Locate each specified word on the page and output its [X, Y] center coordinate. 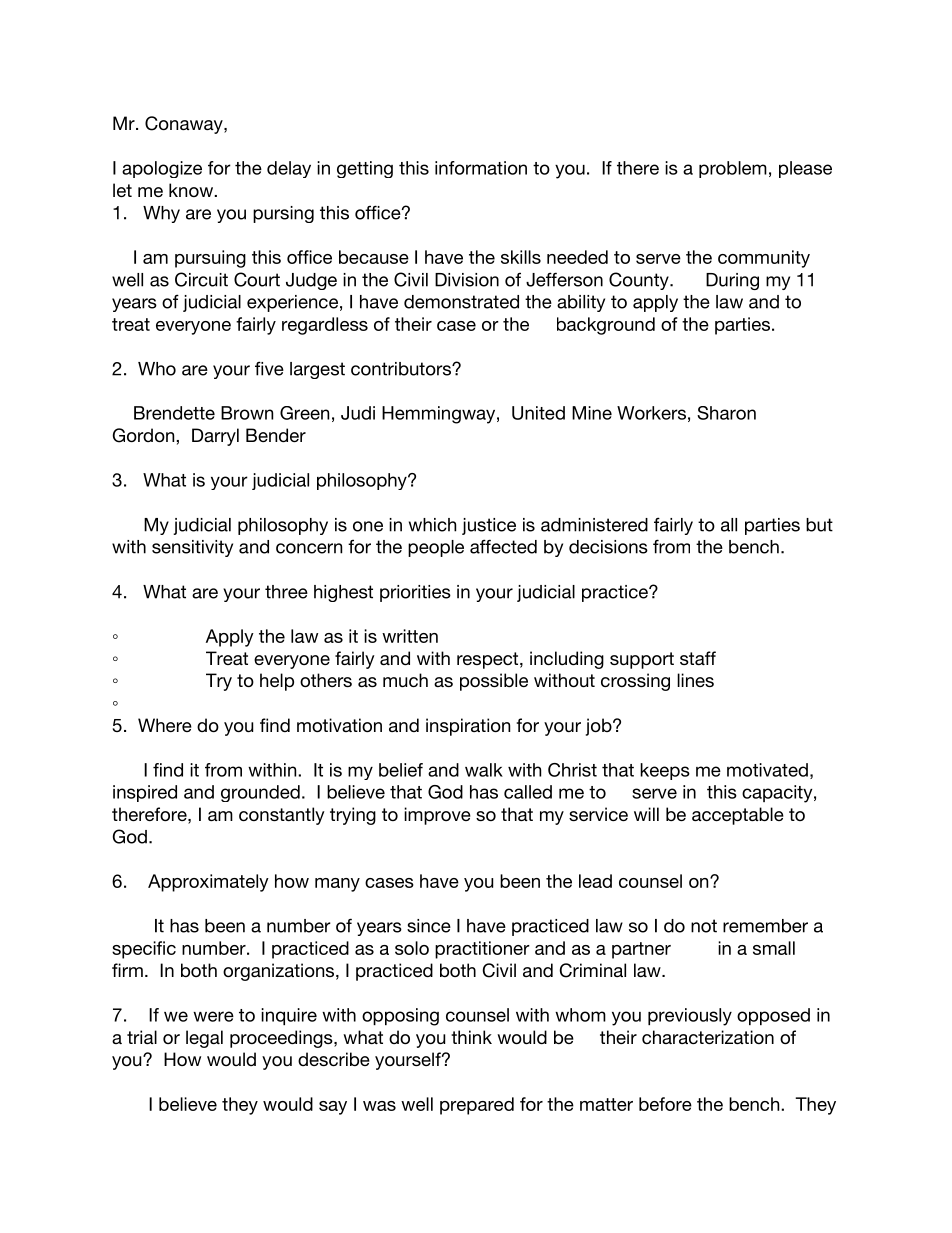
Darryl [215, 437]
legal [204, 1039]
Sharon [726, 413]
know [192, 190]
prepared [477, 1106]
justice [489, 526]
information [481, 168]
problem [733, 169]
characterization [708, 1037]
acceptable [738, 816]
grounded [260, 793]
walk [484, 770]
